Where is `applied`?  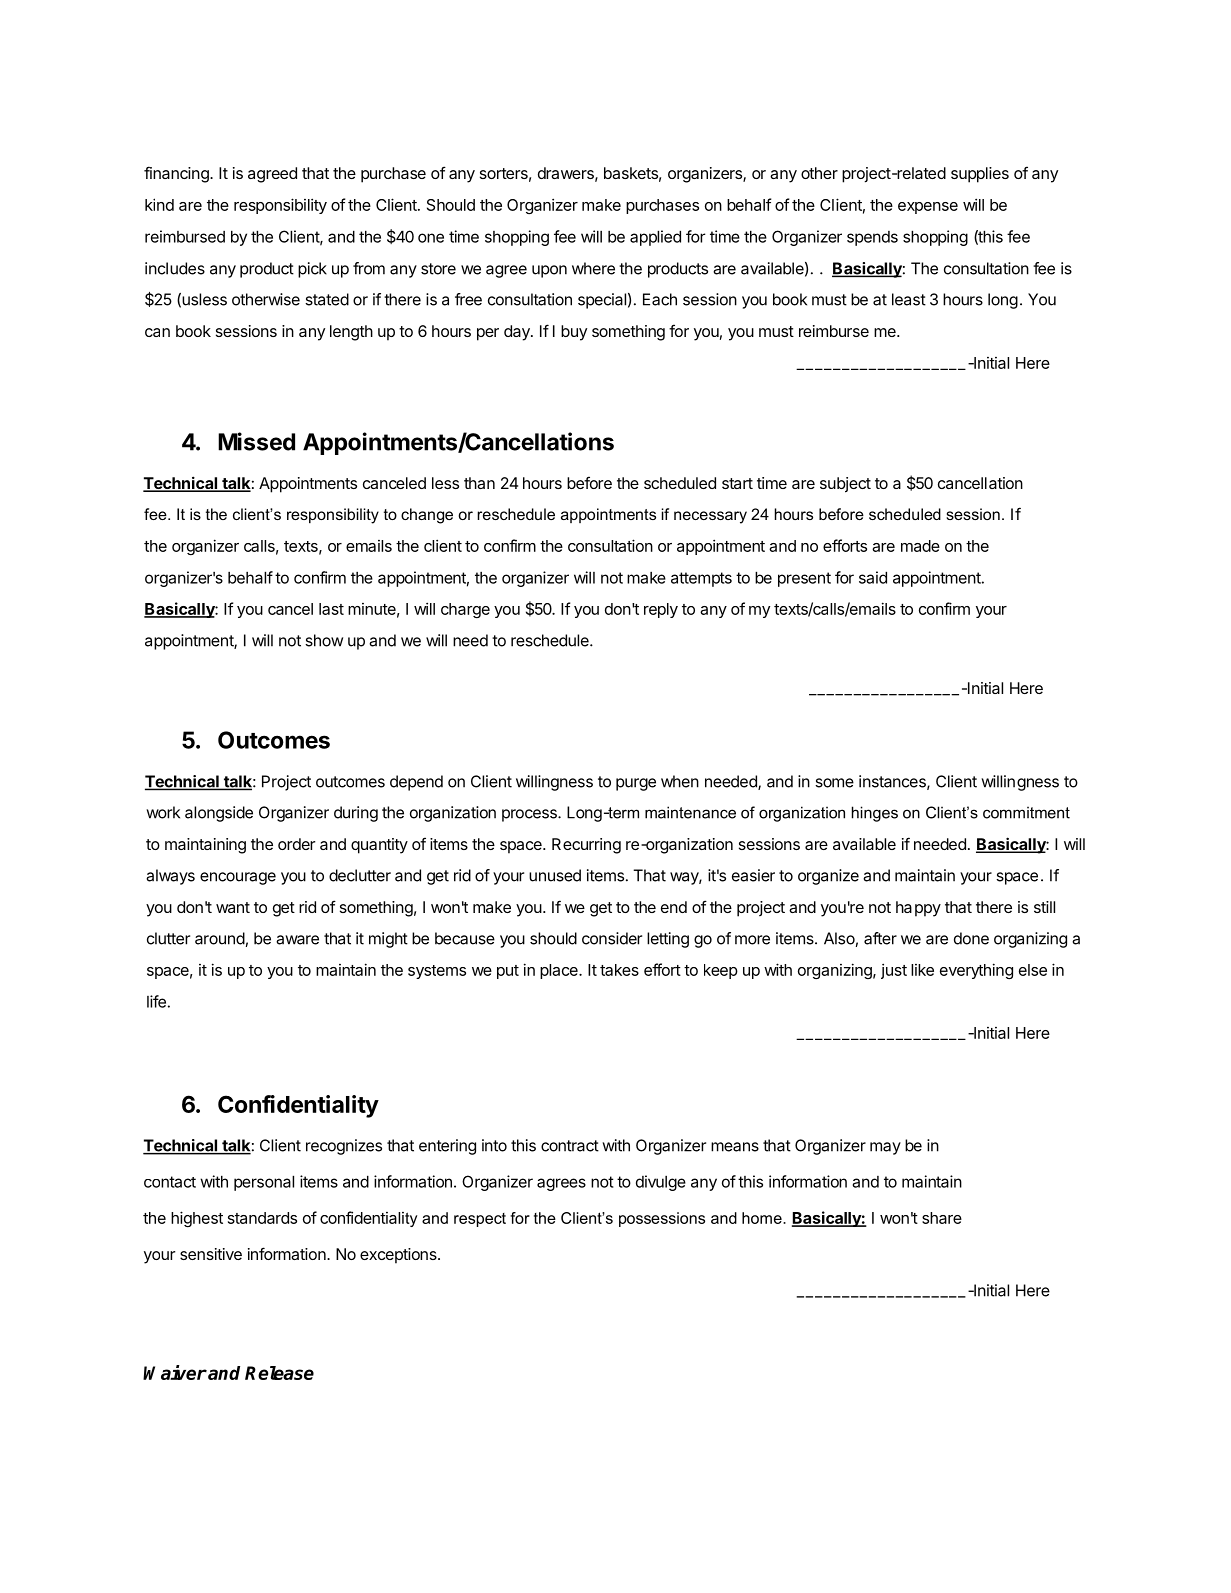
applied is located at coordinates (655, 238).
